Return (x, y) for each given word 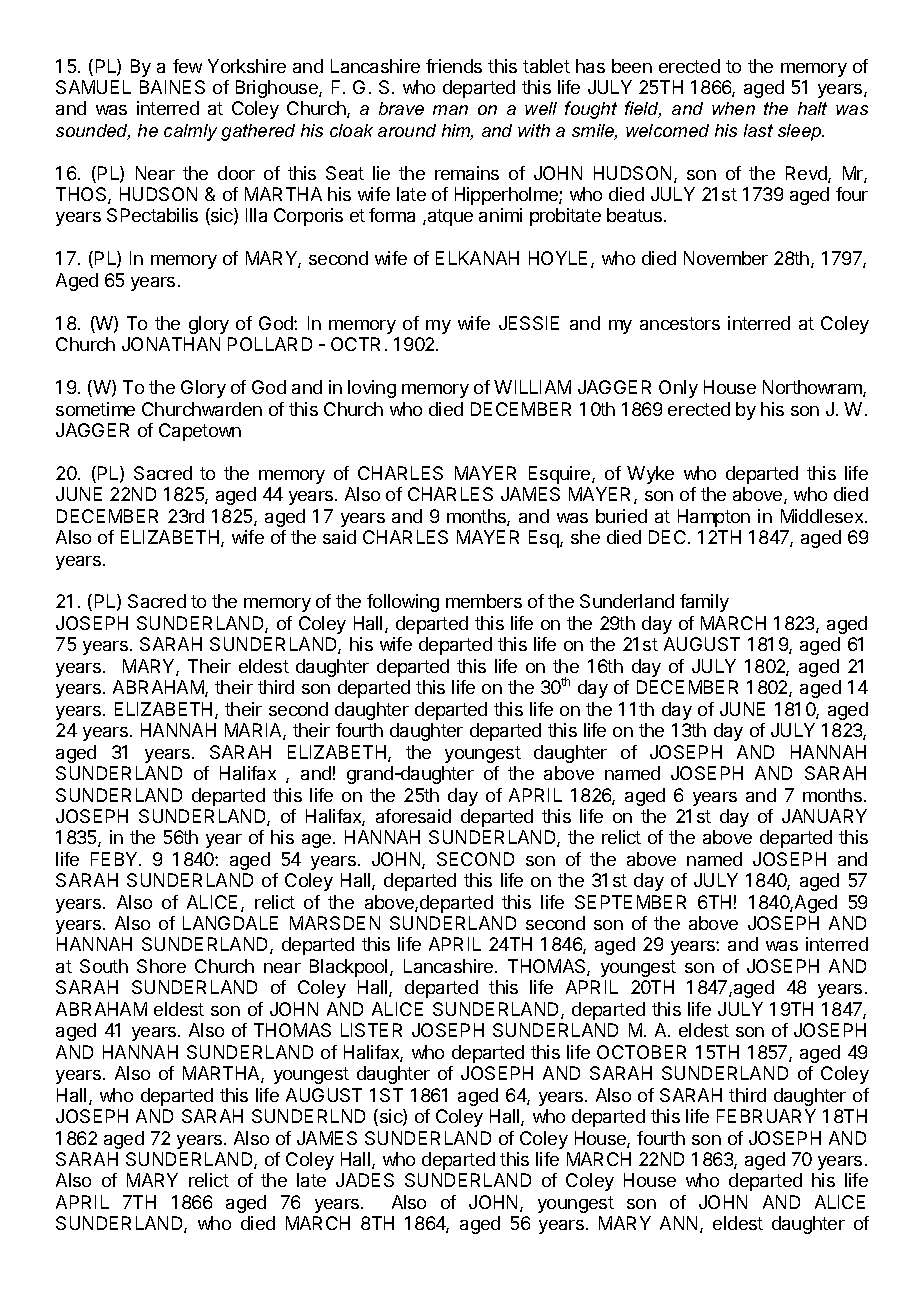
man (450, 110)
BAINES (172, 87)
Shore (161, 966)
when (733, 108)
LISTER (371, 1030)
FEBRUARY (766, 1116)
